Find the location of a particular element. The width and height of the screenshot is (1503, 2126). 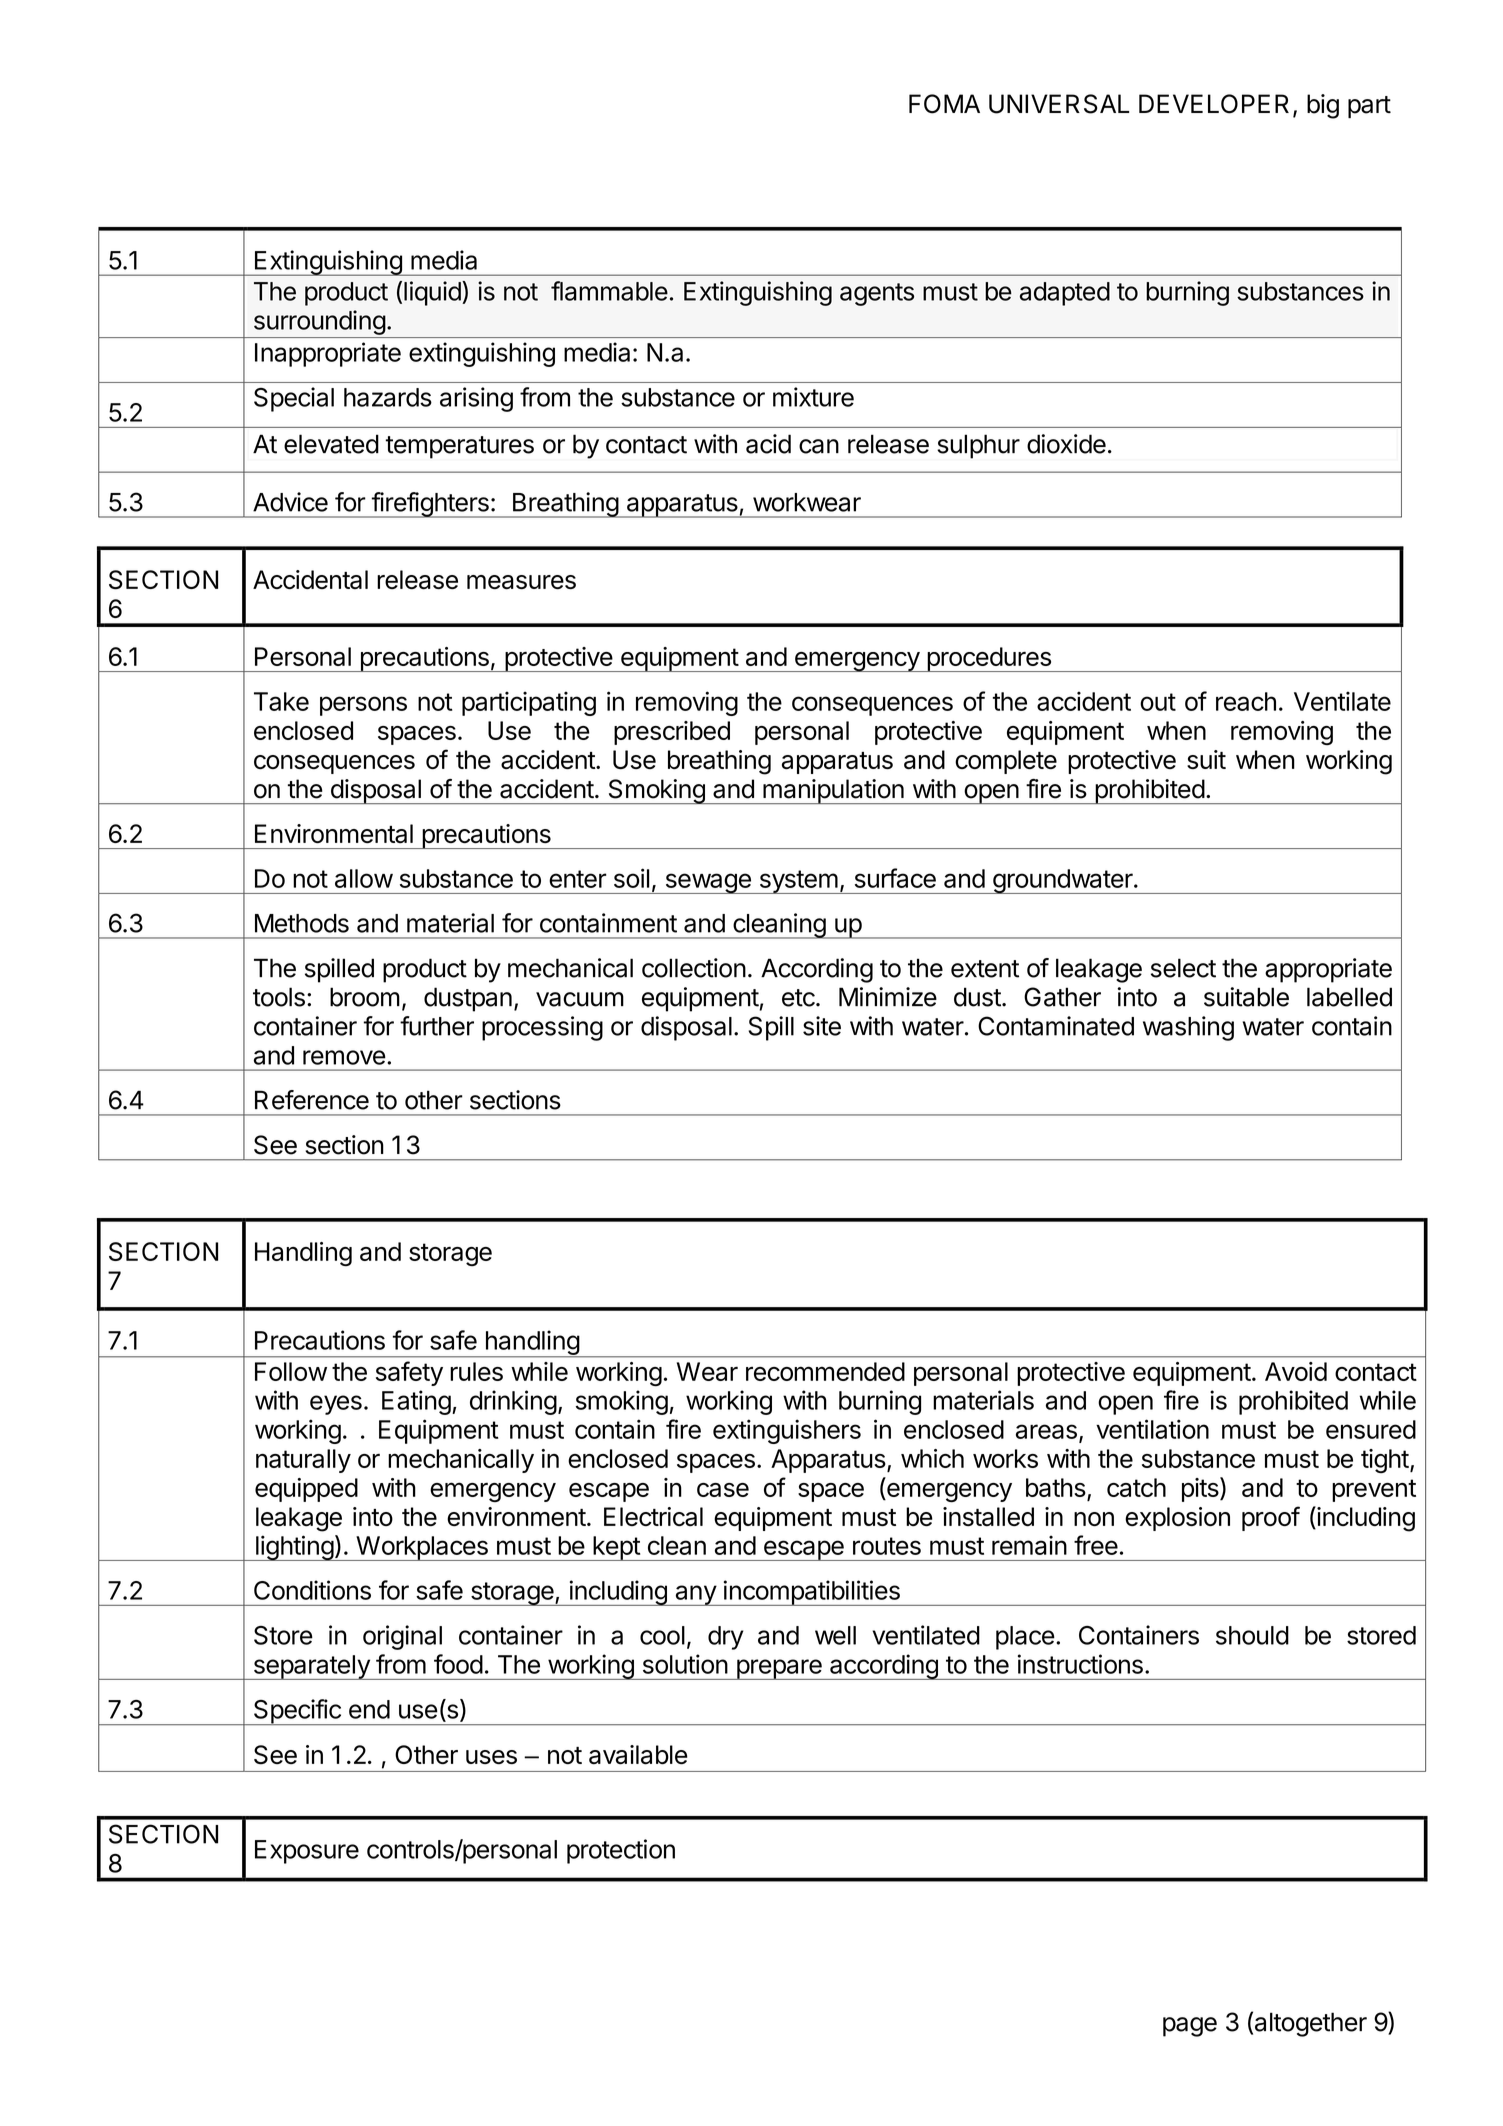

select is located at coordinates (1183, 968).
